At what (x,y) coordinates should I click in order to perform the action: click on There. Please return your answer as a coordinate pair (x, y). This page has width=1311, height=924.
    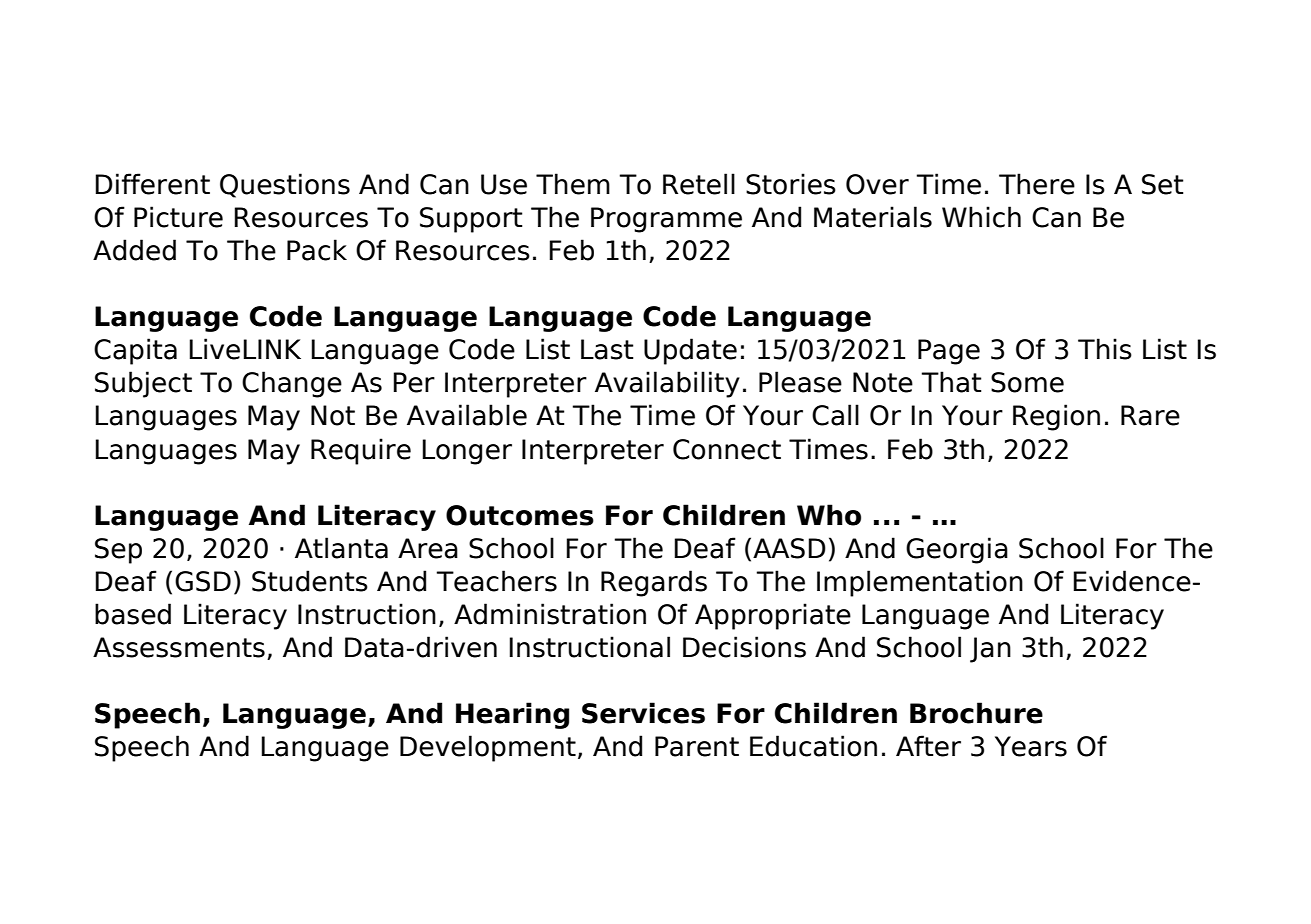
    Looking at the image, I should click on (1037, 184).
